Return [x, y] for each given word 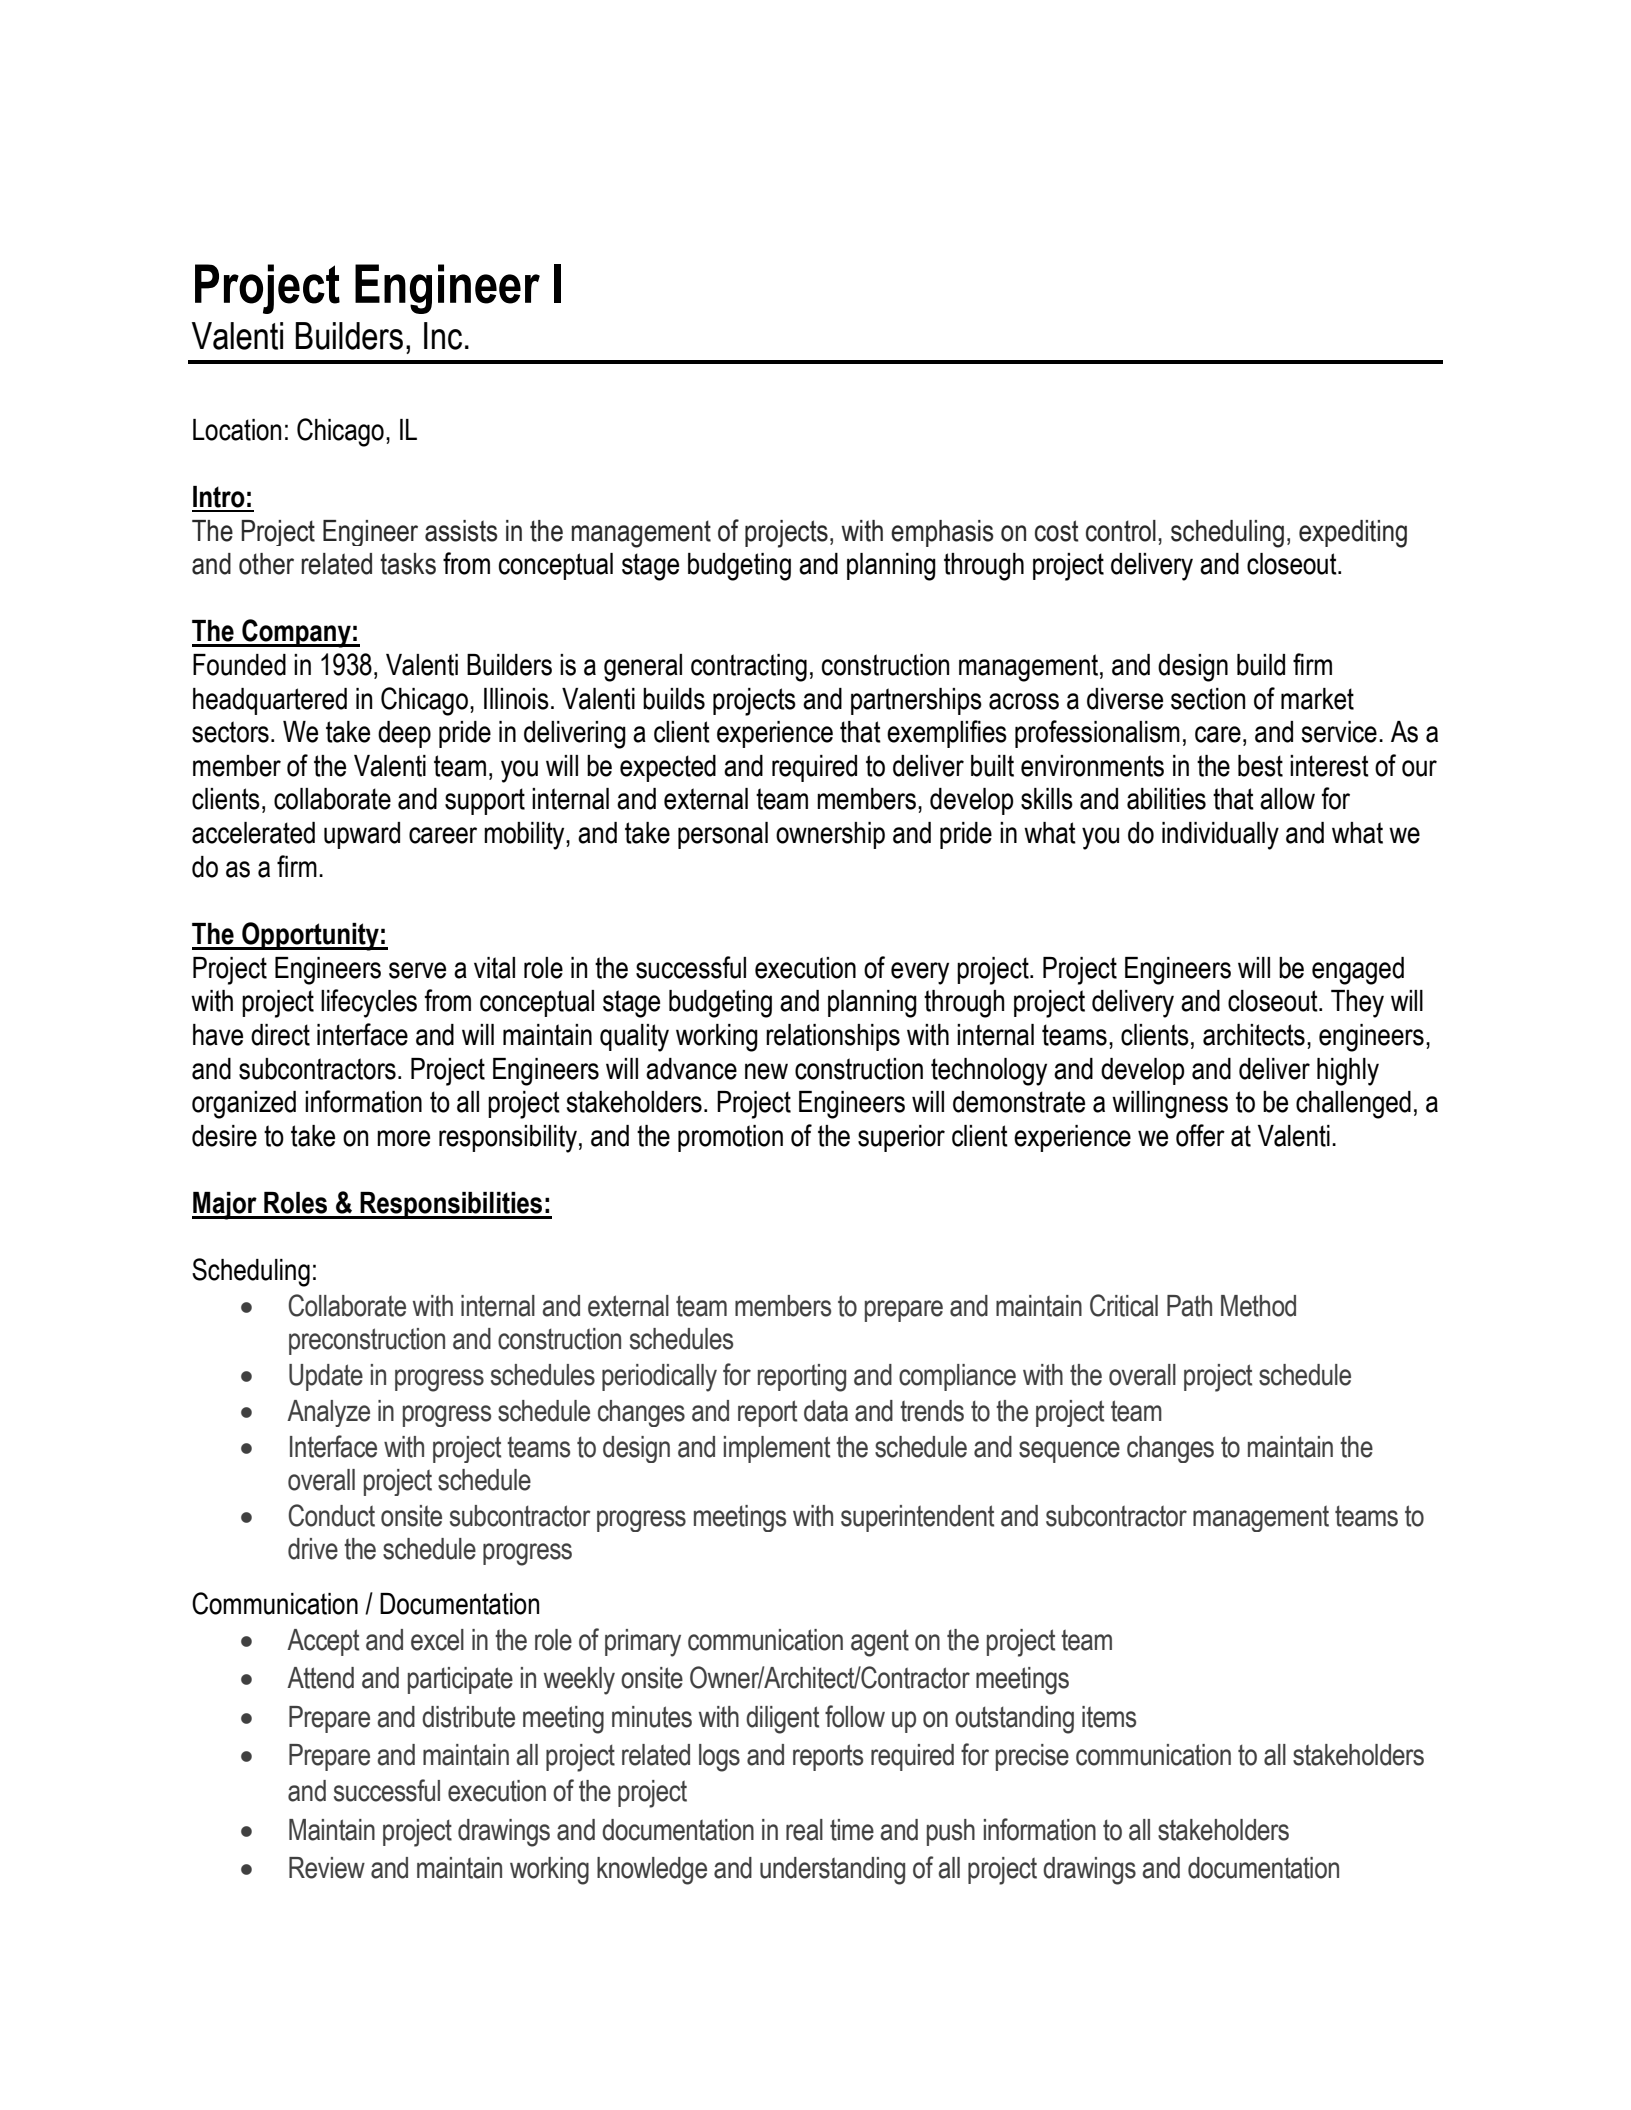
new [766, 1071]
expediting [1353, 534]
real [804, 1830]
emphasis [942, 533]
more [403, 1138]
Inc [443, 336]
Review [327, 1868]
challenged [1353, 1105]
